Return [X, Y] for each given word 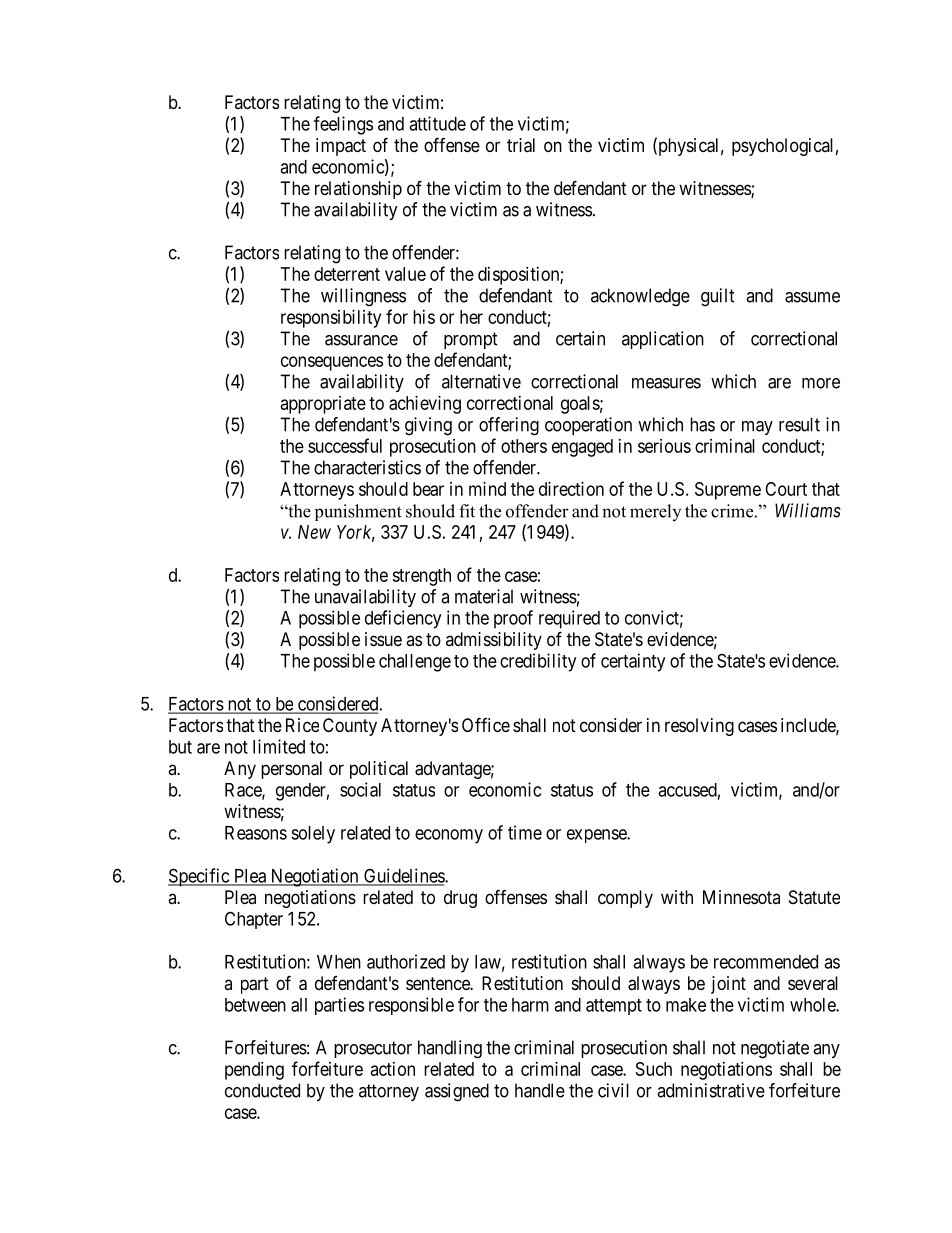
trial [521, 145]
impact [341, 147]
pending [254, 1071]
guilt [718, 297]
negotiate [775, 1049]
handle [540, 1090]
